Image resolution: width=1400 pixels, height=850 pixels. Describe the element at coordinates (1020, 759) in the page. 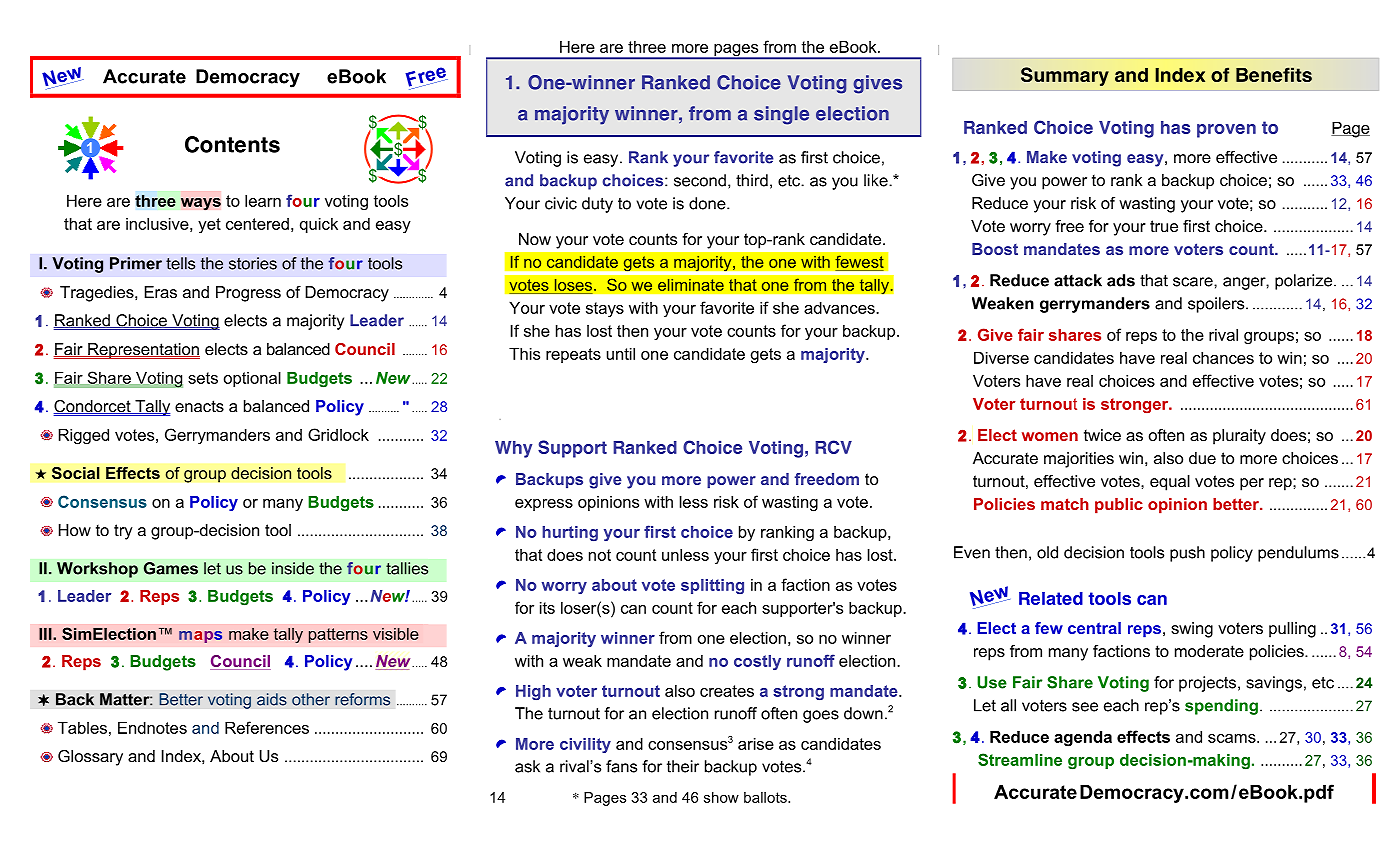

I see `Streamline` at that location.
